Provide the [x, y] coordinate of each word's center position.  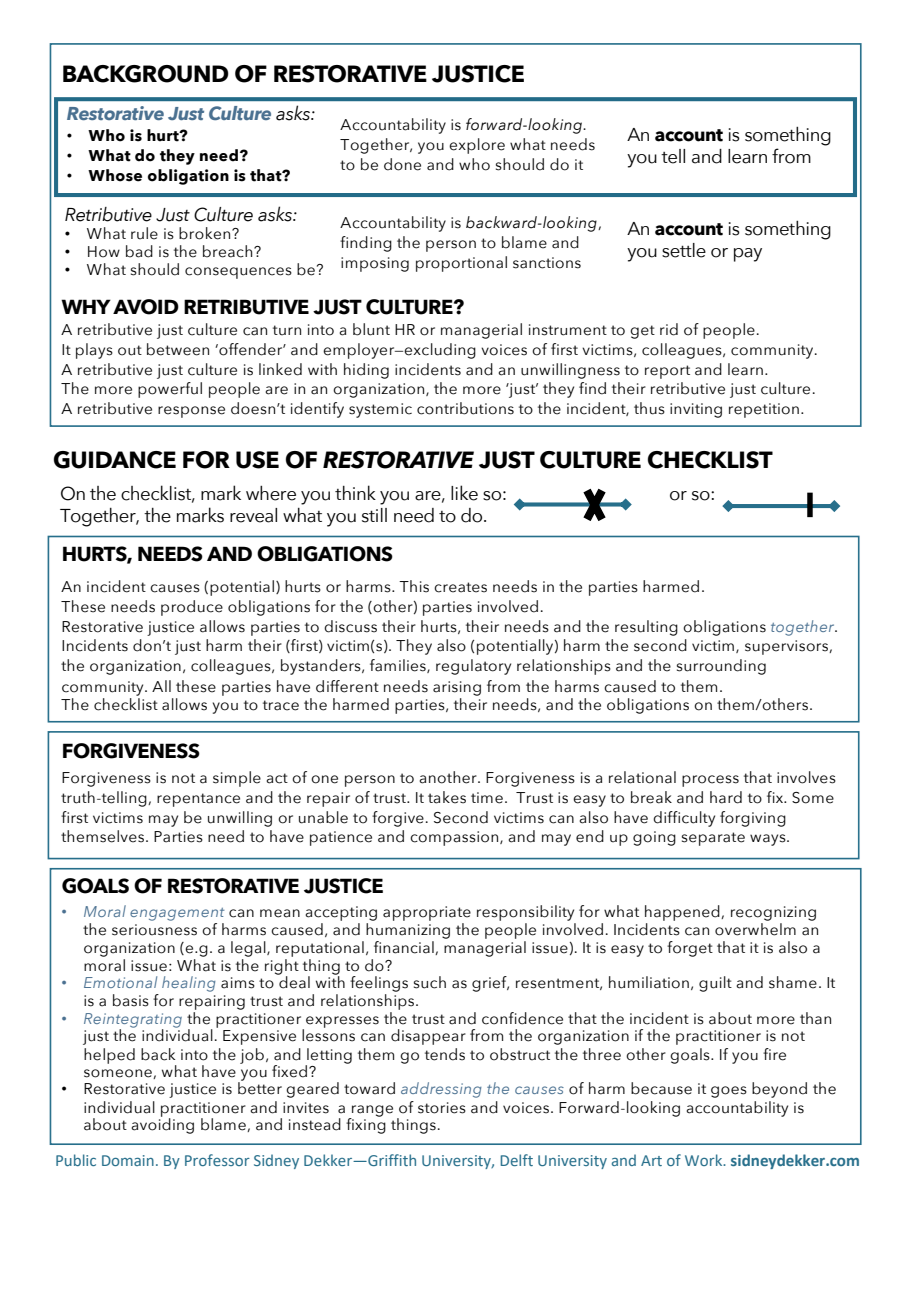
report [667, 372]
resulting [646, 628]
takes [447, 797]
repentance [198, 800]
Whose [115, 175]
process [710, 781]
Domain [128, 1160]
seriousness [154, 930]
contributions [465, 408]
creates [460, 587]
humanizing [408, 932]
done [402, 164]
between [178, 349]
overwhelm [755, 929]
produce [192, 608]
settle [684, 250]
